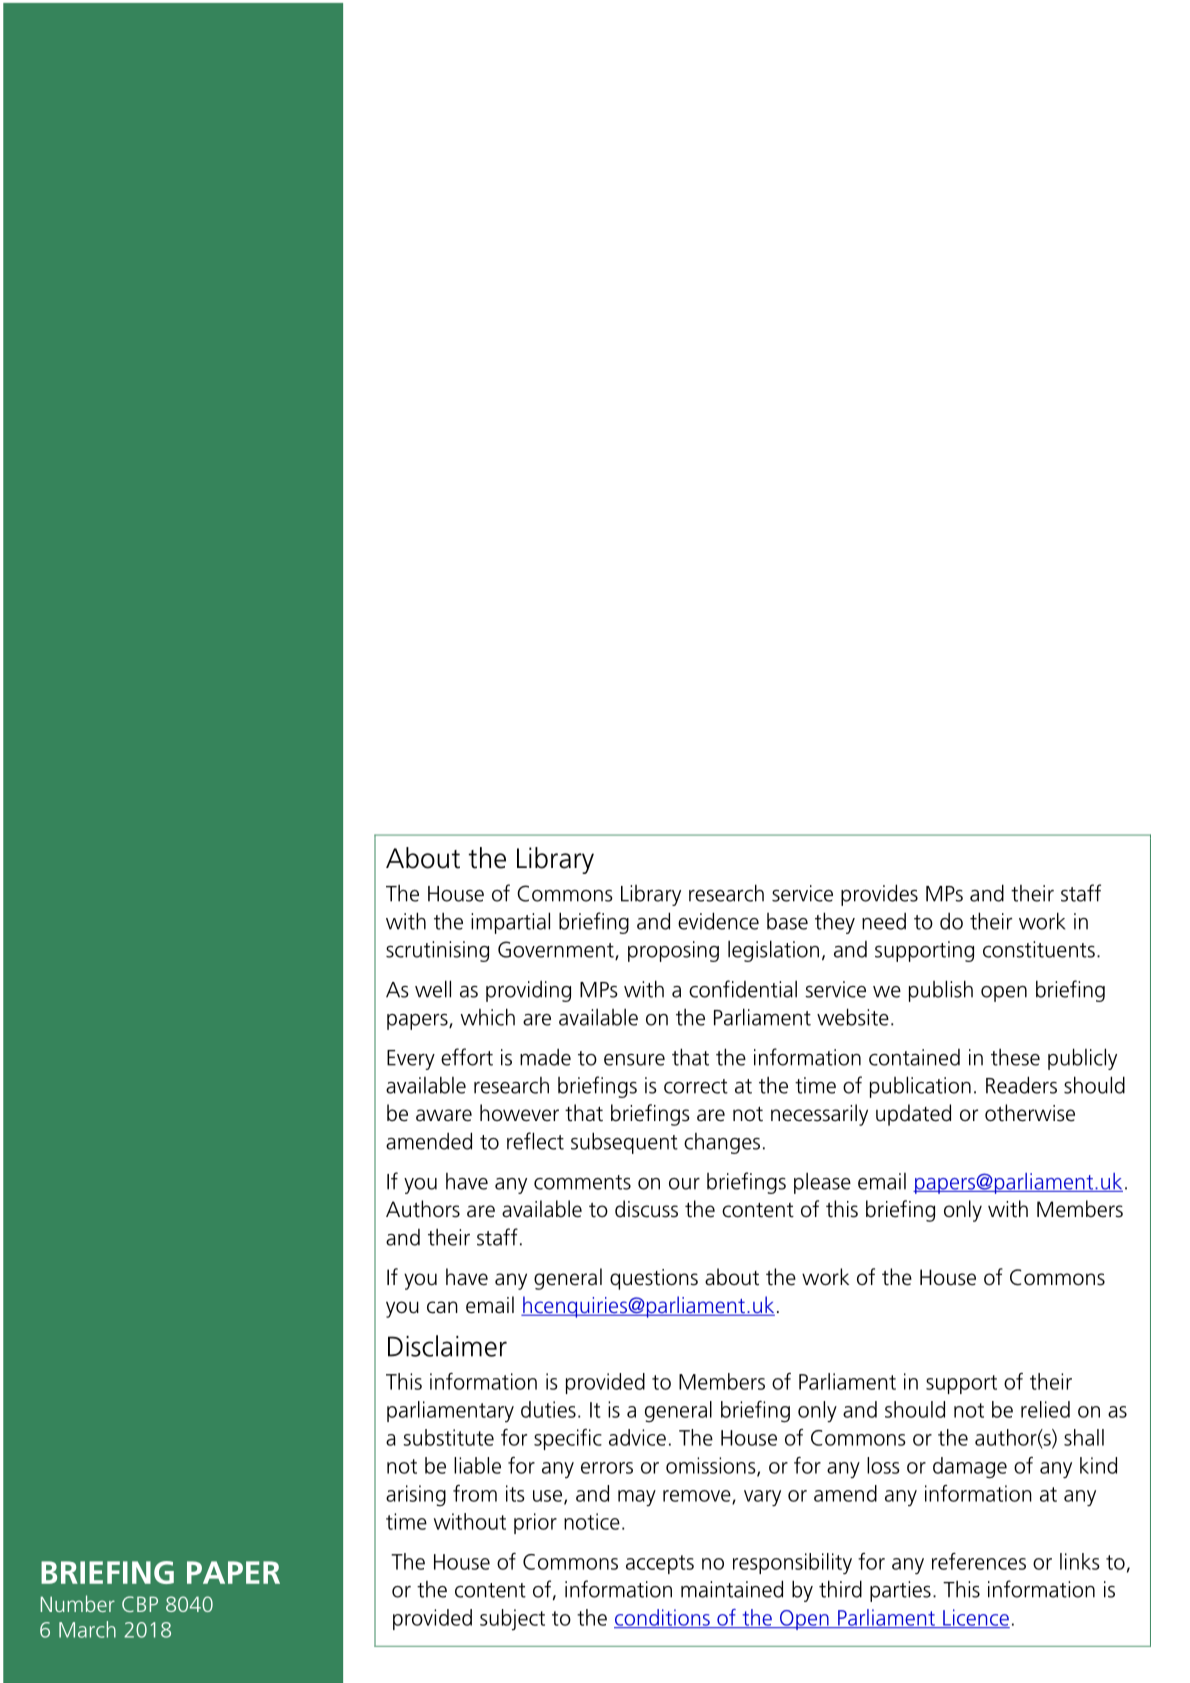  I want to click on impartial, so click(510, 923).
